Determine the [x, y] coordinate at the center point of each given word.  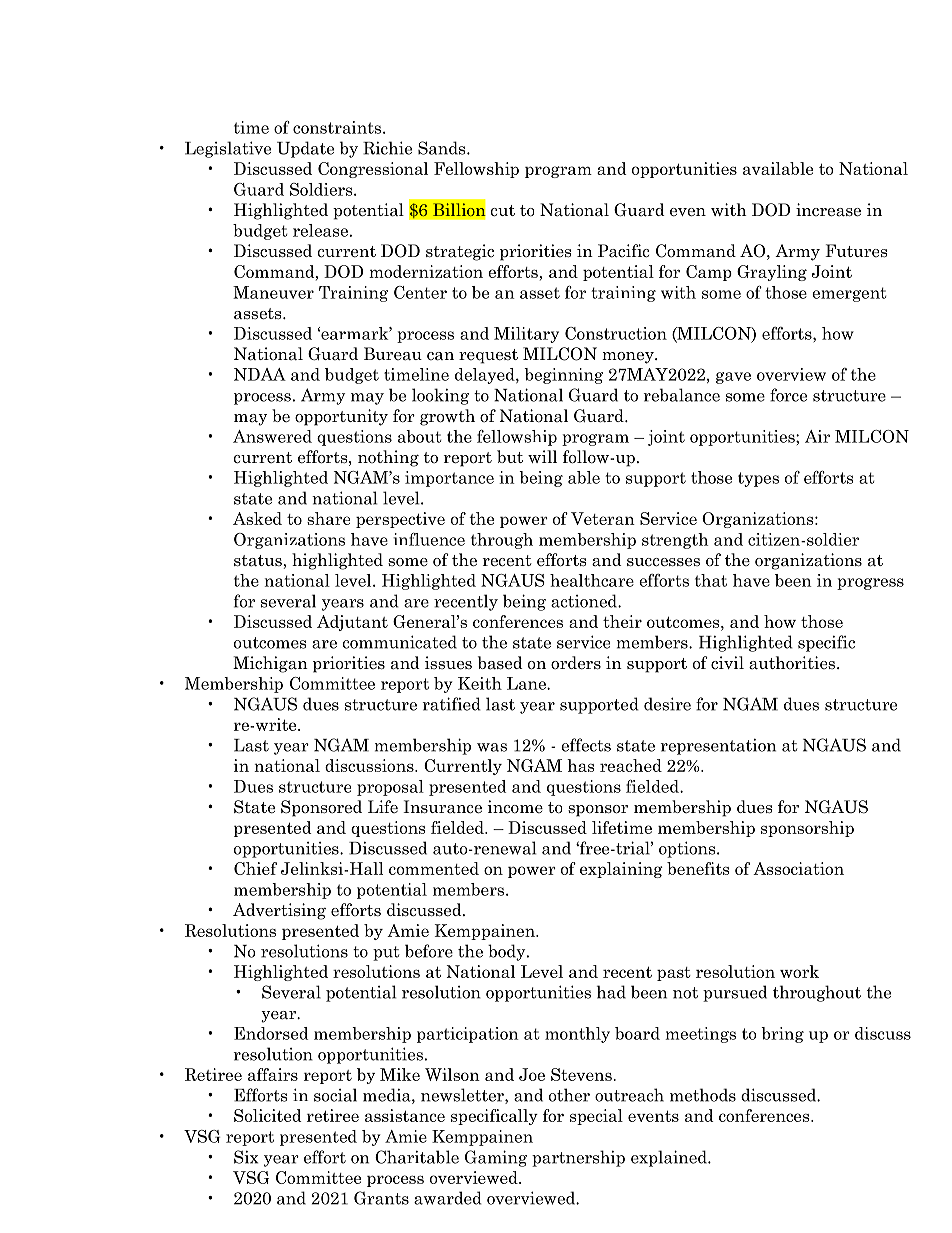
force [788, 395]
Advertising [279, 911]
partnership [578, 1158]
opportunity [341, 417]
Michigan [270, 664]
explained [670, 1158]
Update [305, 149]
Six [246, 1157]
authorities [793, 663]
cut [502, 211]
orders [576, 663]
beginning [563, 376]
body [508, 952]
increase [828, 210]
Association [798, 868]
